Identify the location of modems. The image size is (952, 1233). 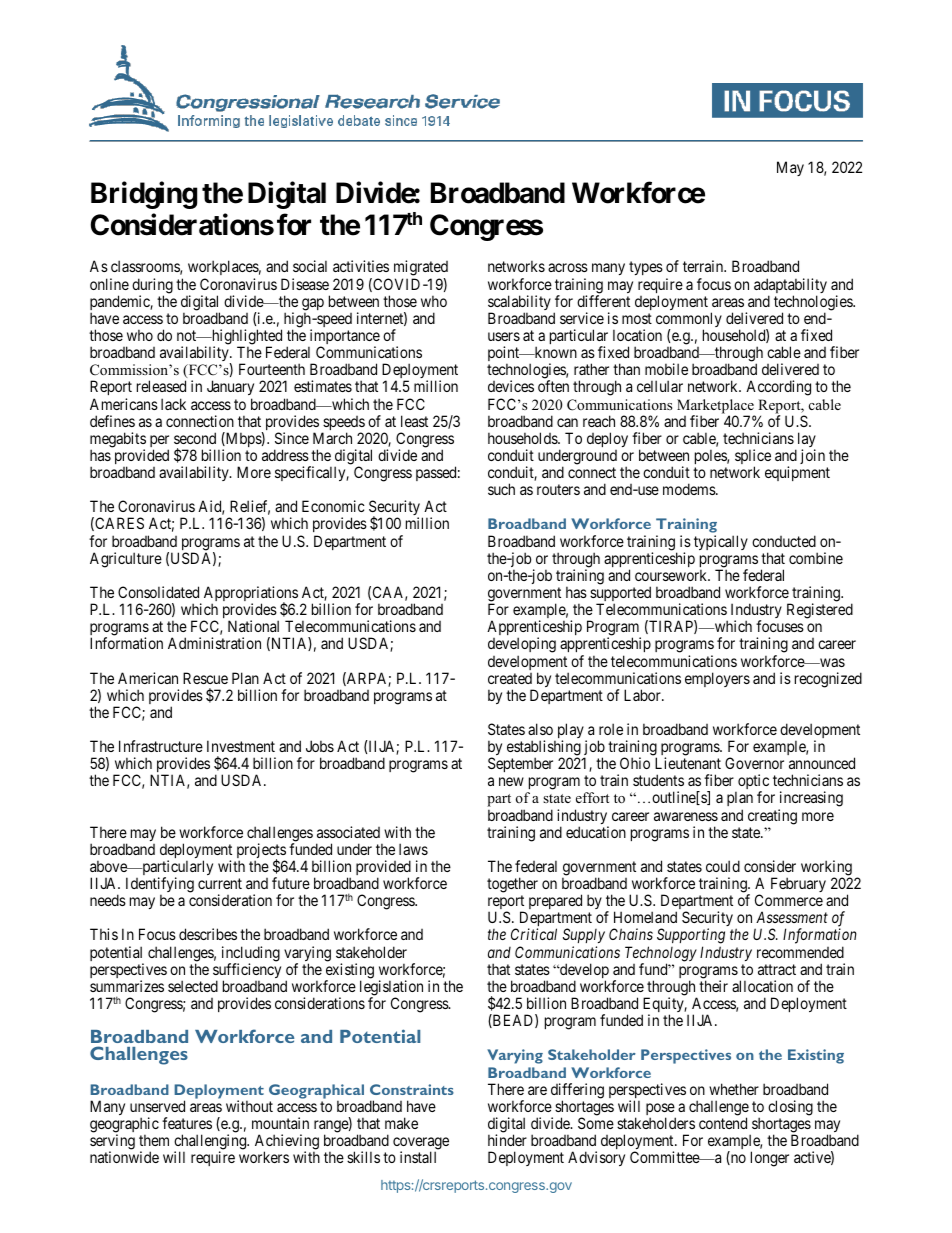
(690, 489).
